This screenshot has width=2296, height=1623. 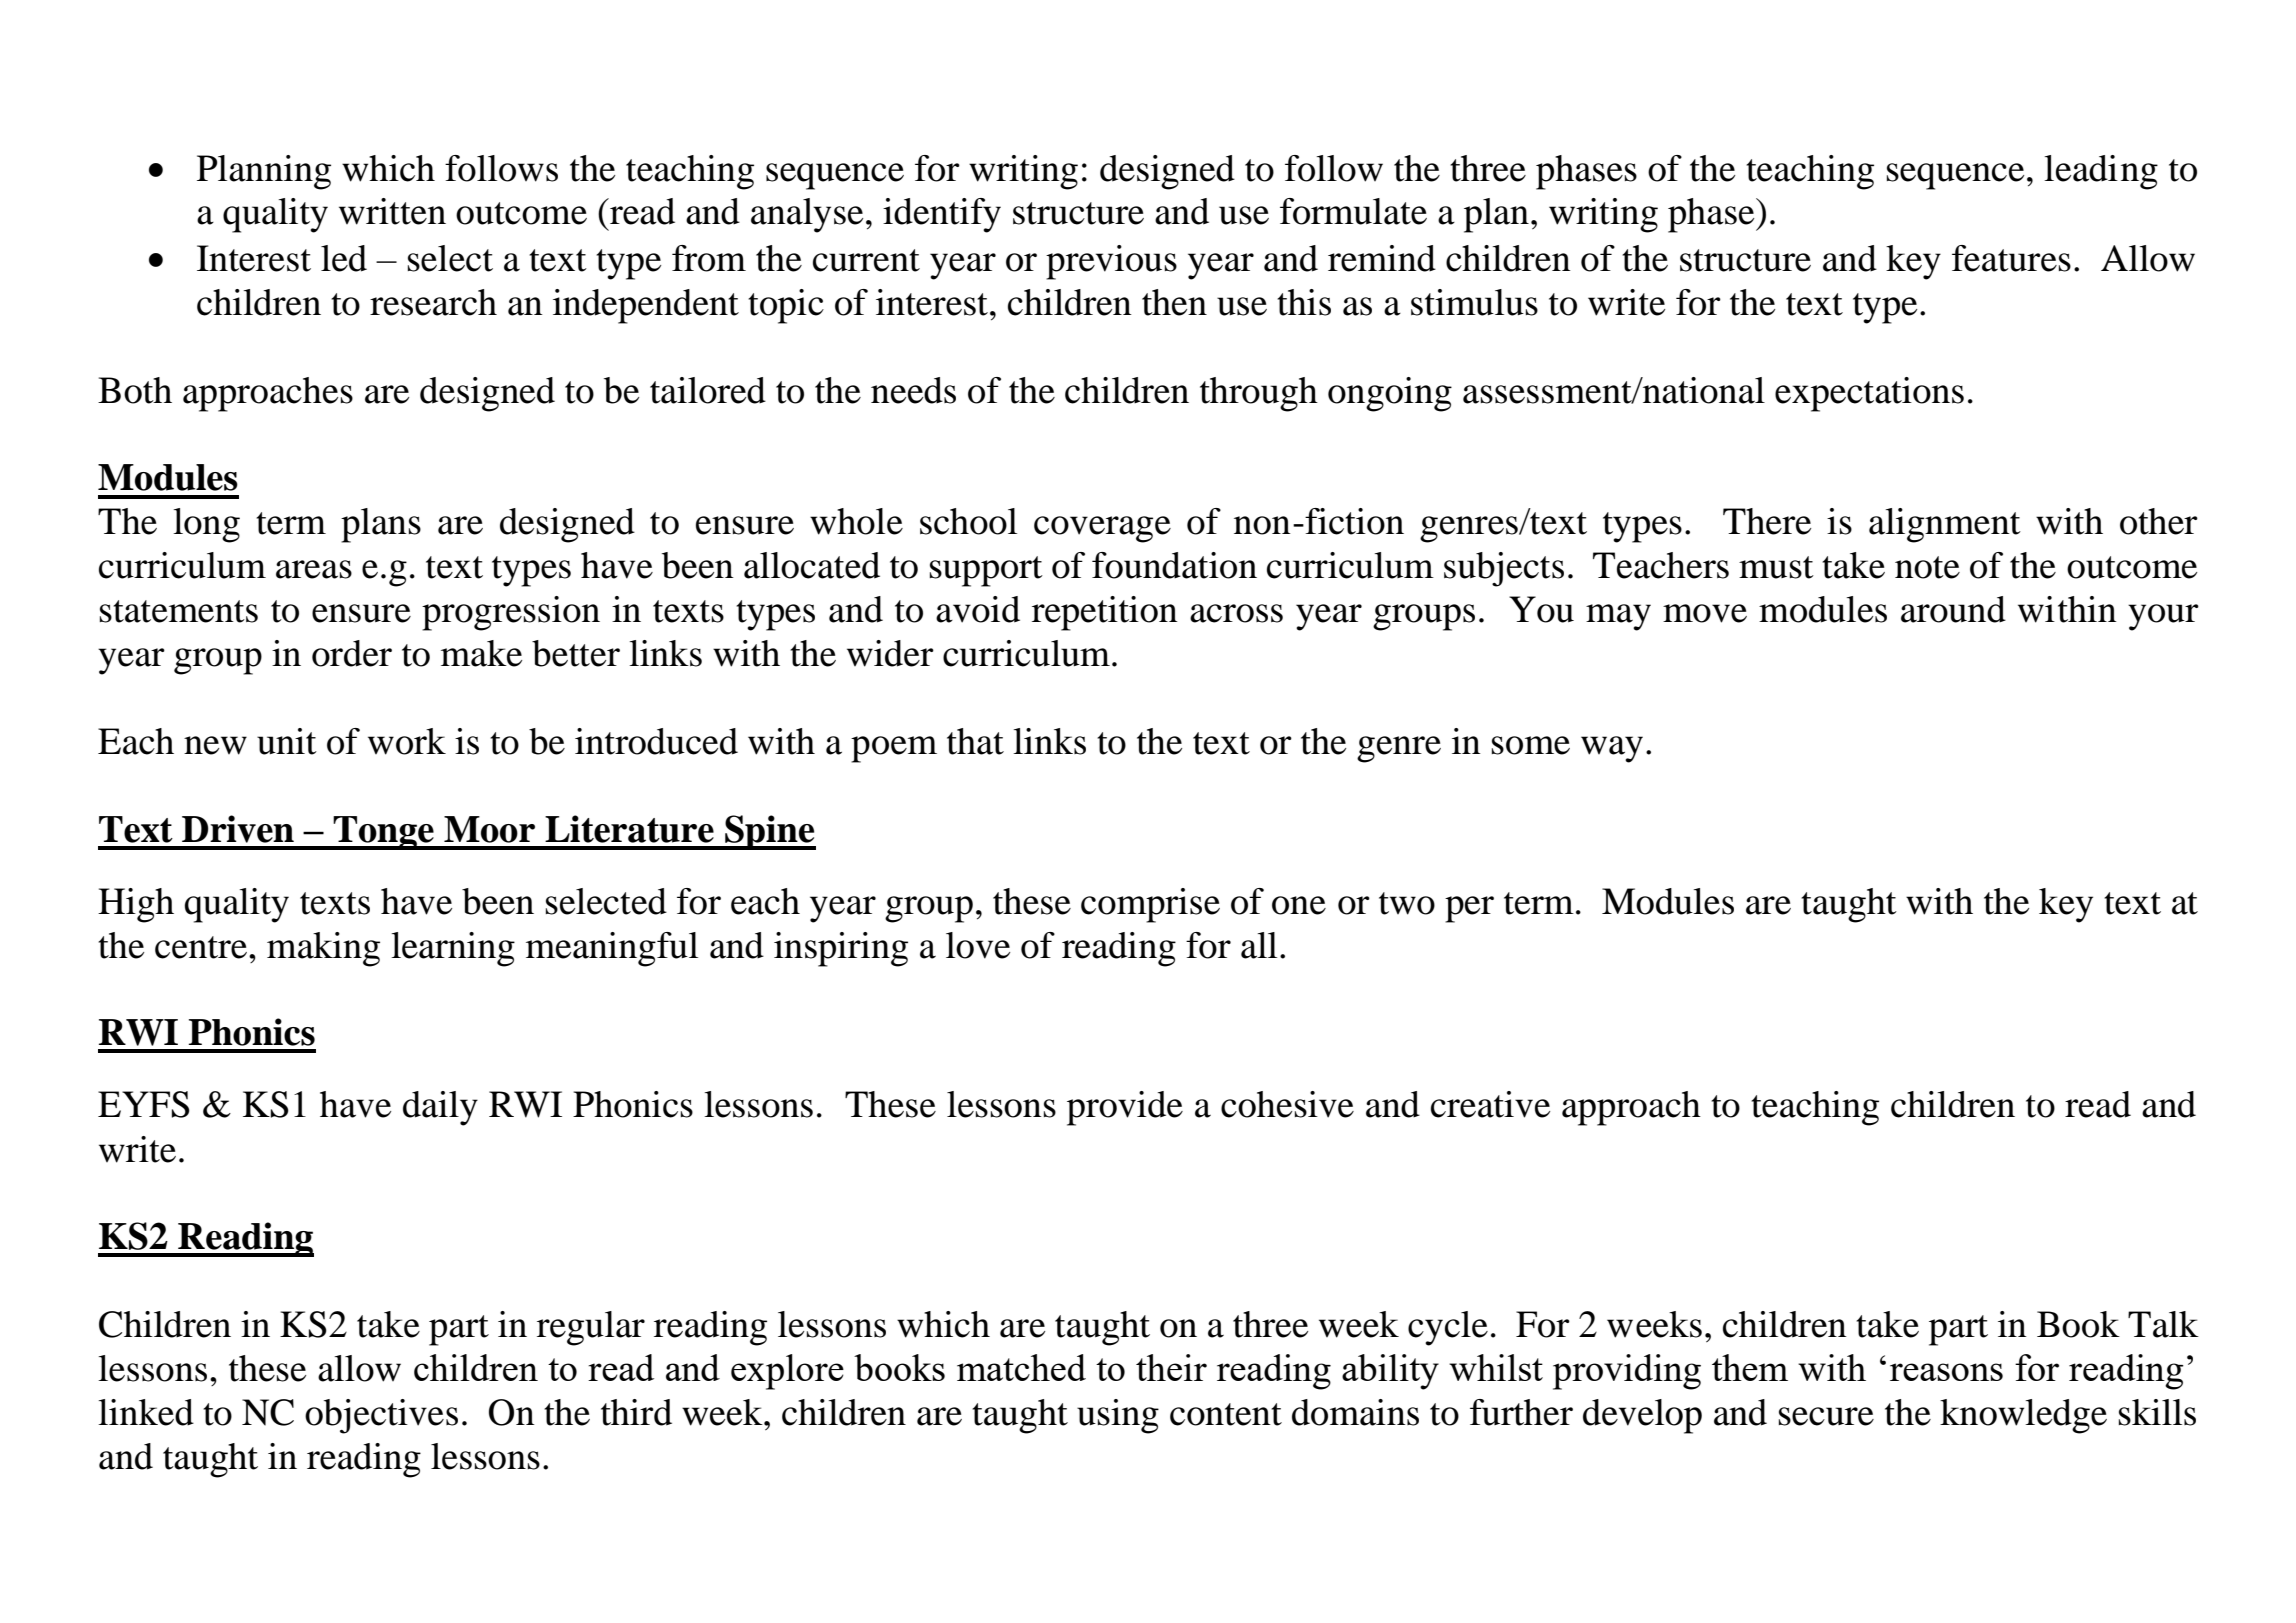 What do you see at coordinates (1111, 262) in the screenshot?
I see `previous` at bounding box center [1111, 262].
